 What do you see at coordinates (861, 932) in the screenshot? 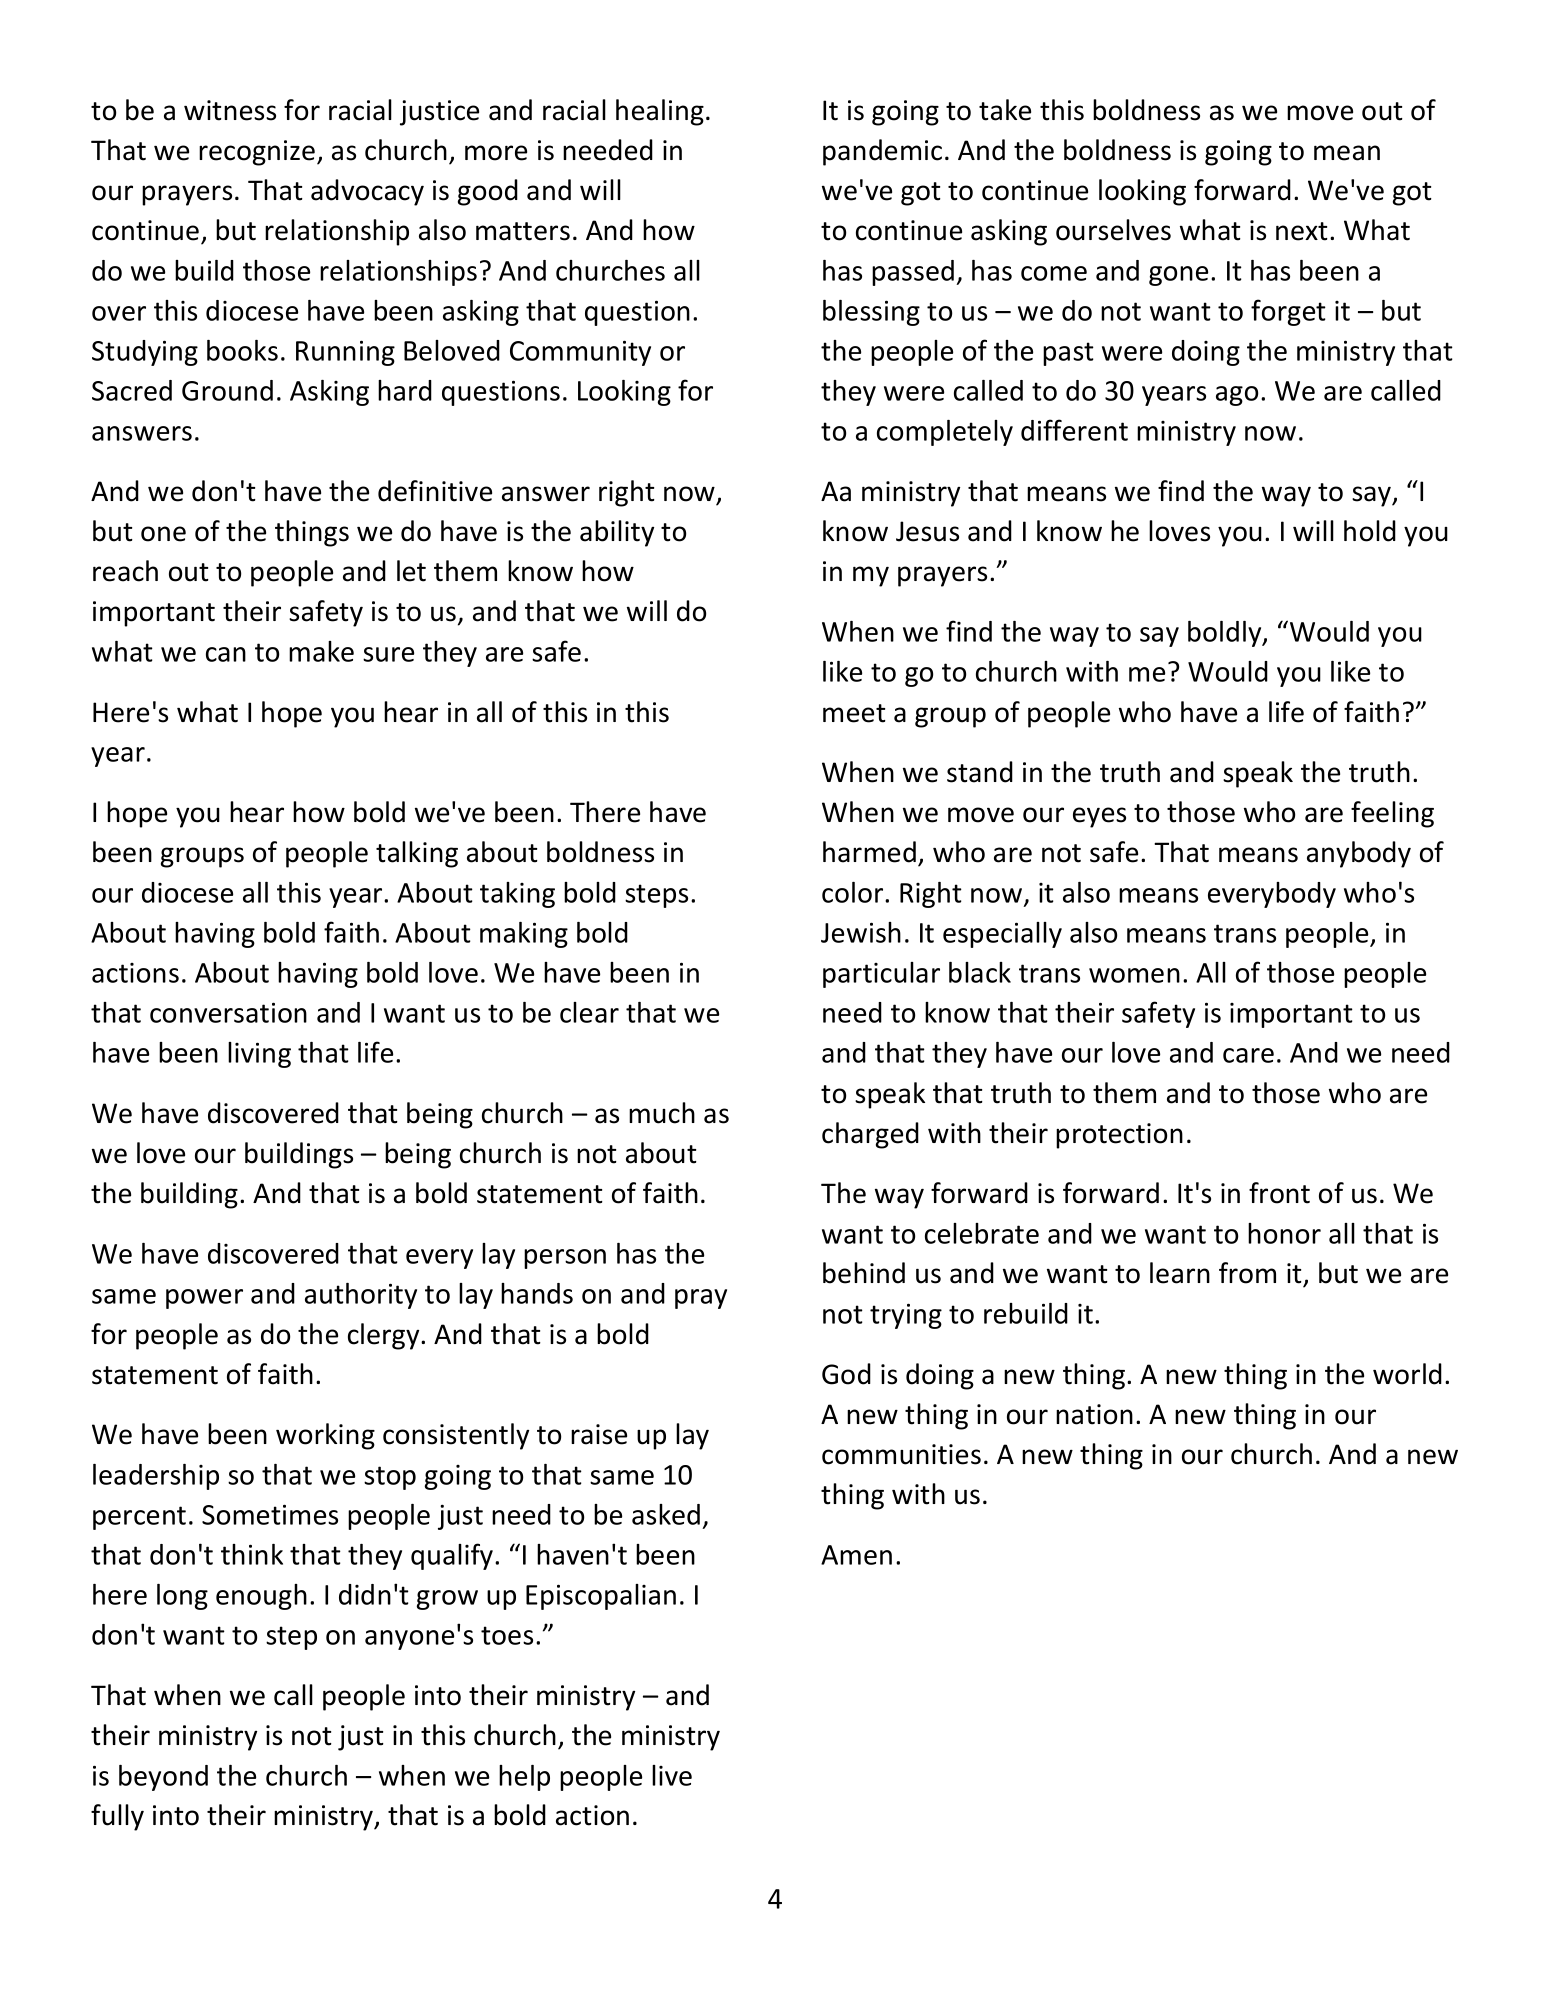
I see `Jewish` at bounding box center [861, 932].
